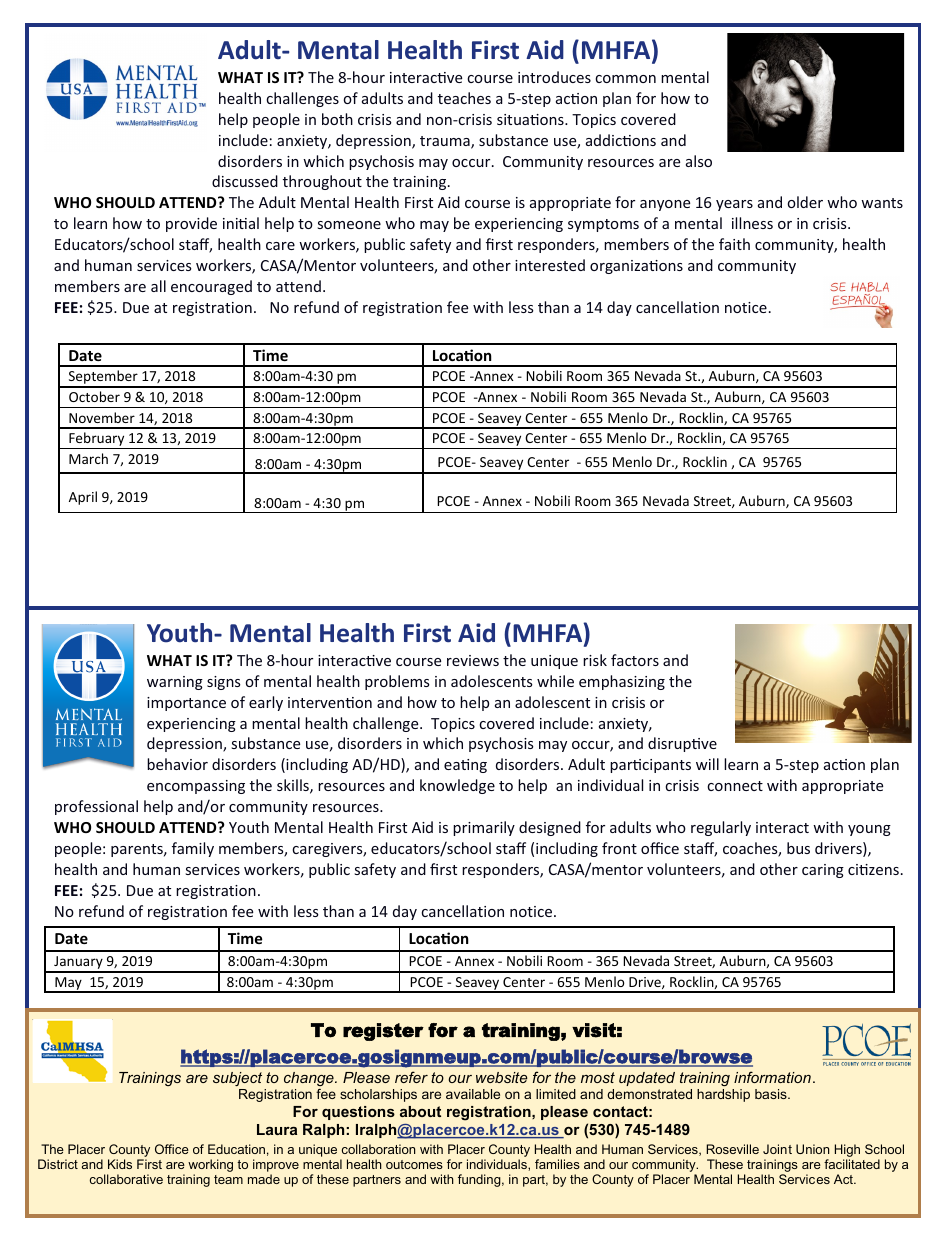  I want to click on teaches, so click(464, 98).
